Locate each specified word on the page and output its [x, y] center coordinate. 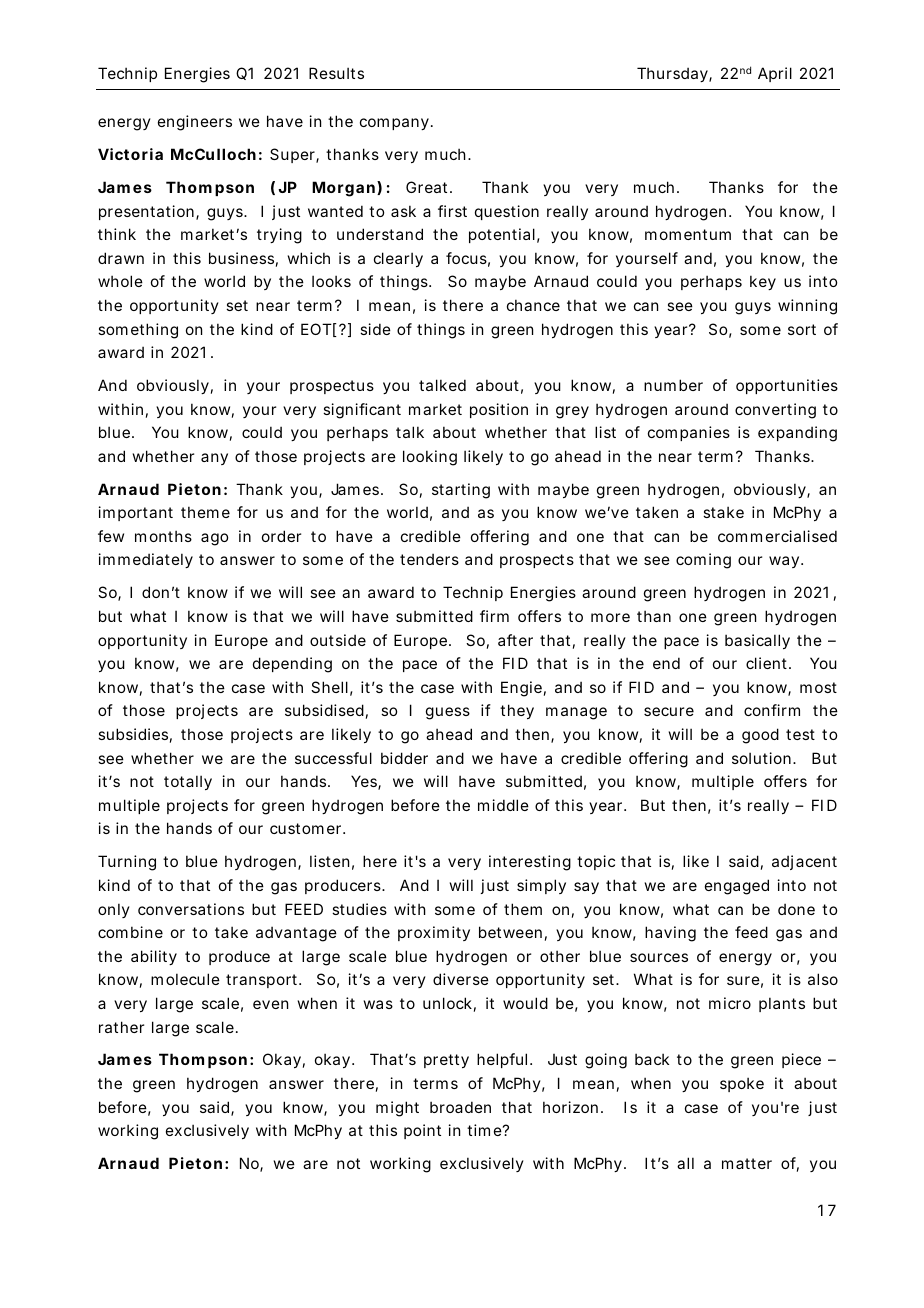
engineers [195, 123]
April [775, 74]
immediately [146, 560]
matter [747, 1163]
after [515, 640]
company [394, 124]
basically [757, 641]
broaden [460, 1107]
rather [121, 1027]
